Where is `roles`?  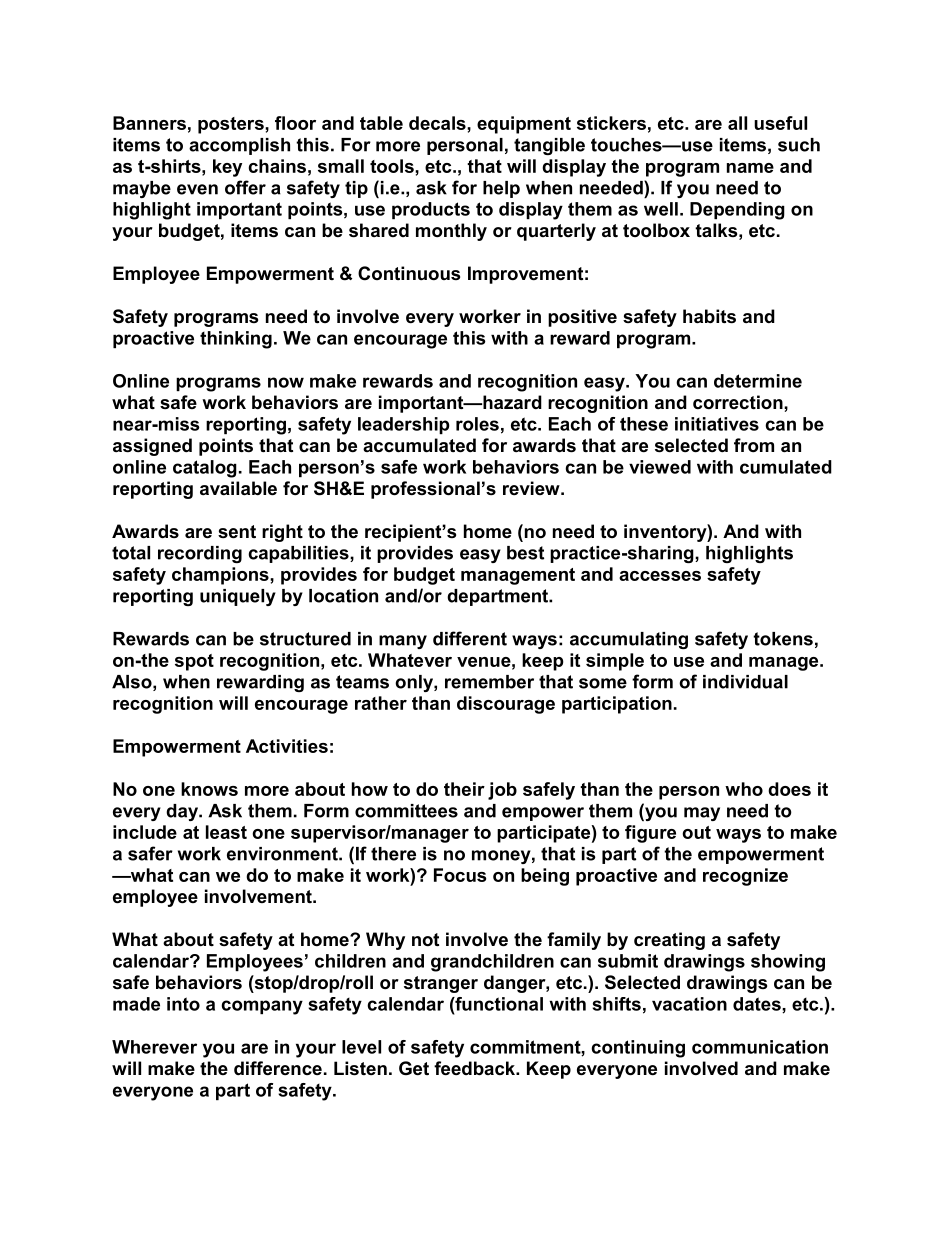
roles is located at coordinates (477, 424).
